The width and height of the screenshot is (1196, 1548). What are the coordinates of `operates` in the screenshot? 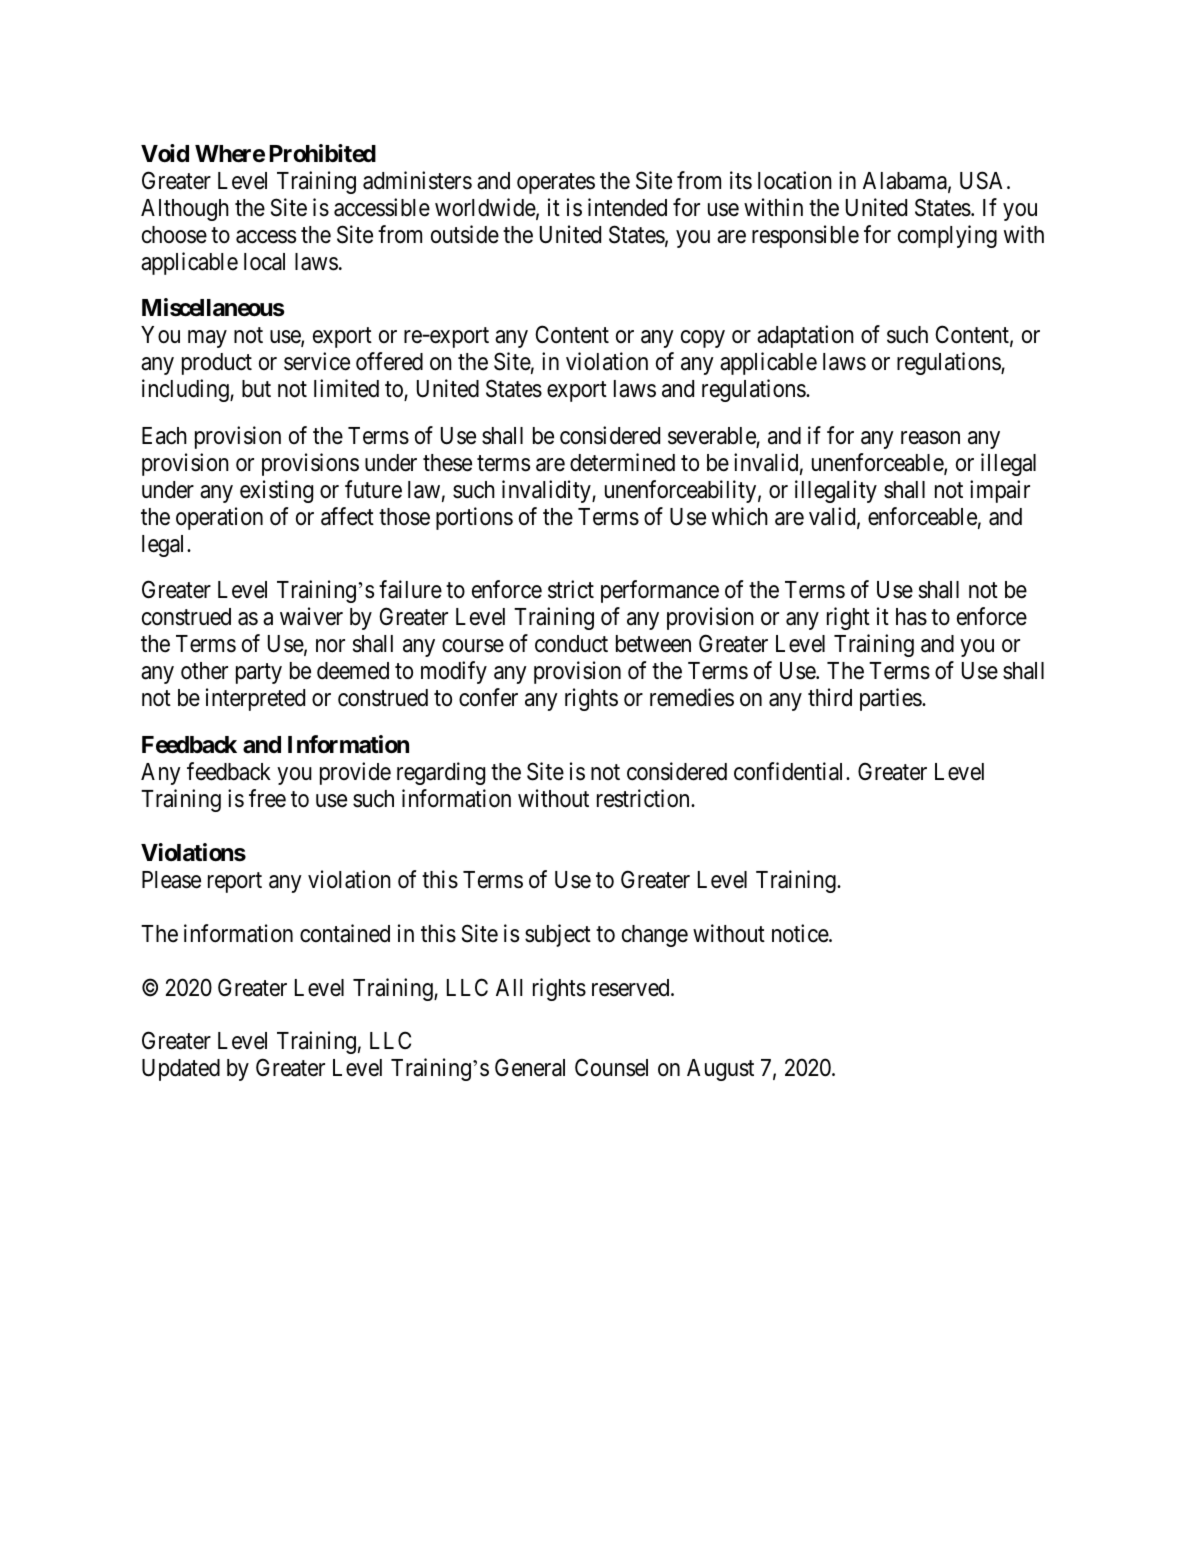 It's located at (556, 184).
